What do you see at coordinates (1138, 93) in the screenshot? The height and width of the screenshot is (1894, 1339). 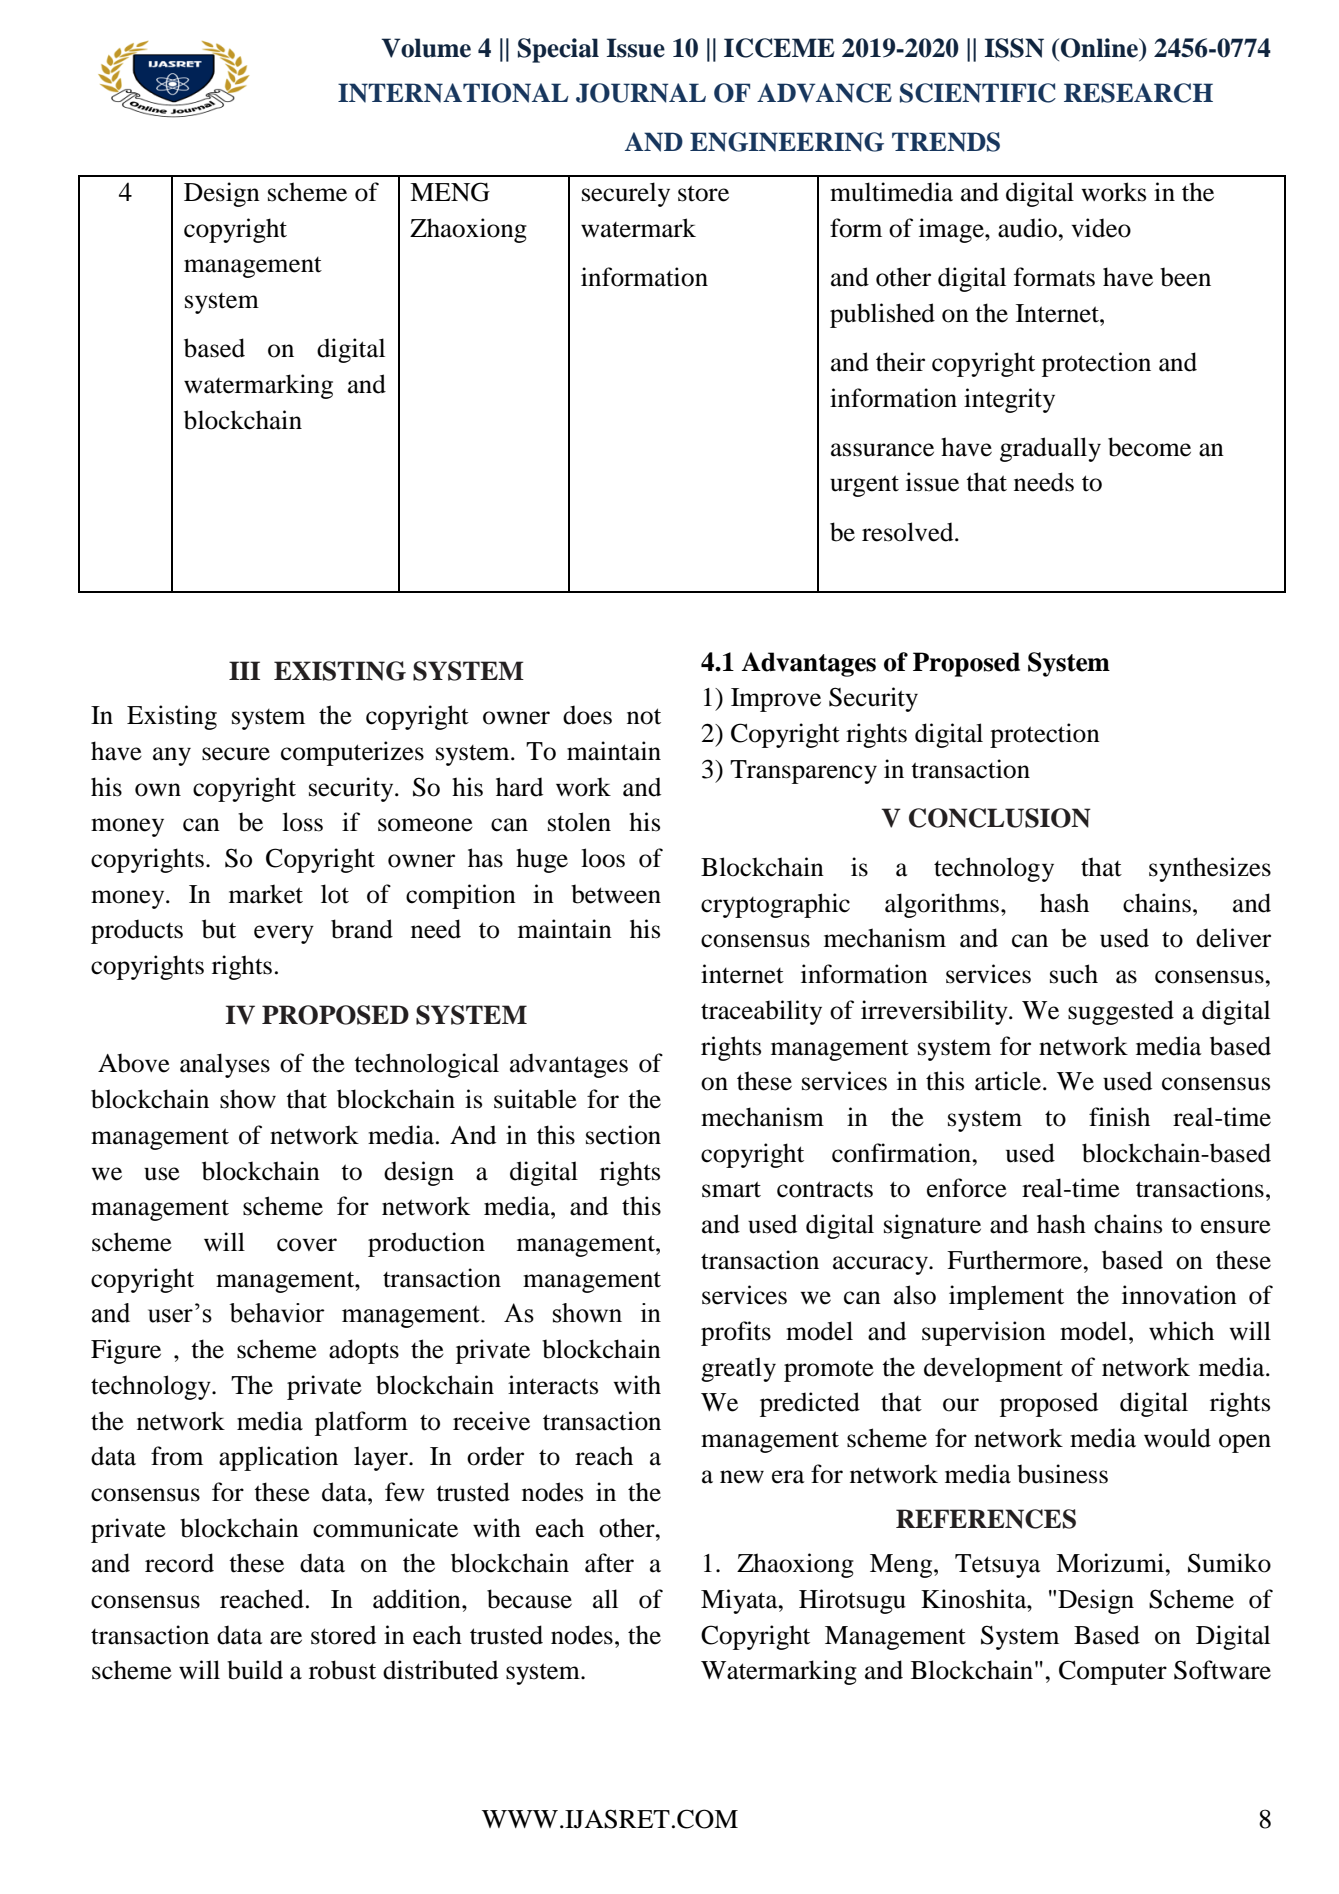 I see `RESEARCH` at bounding box center [1138, 93].
